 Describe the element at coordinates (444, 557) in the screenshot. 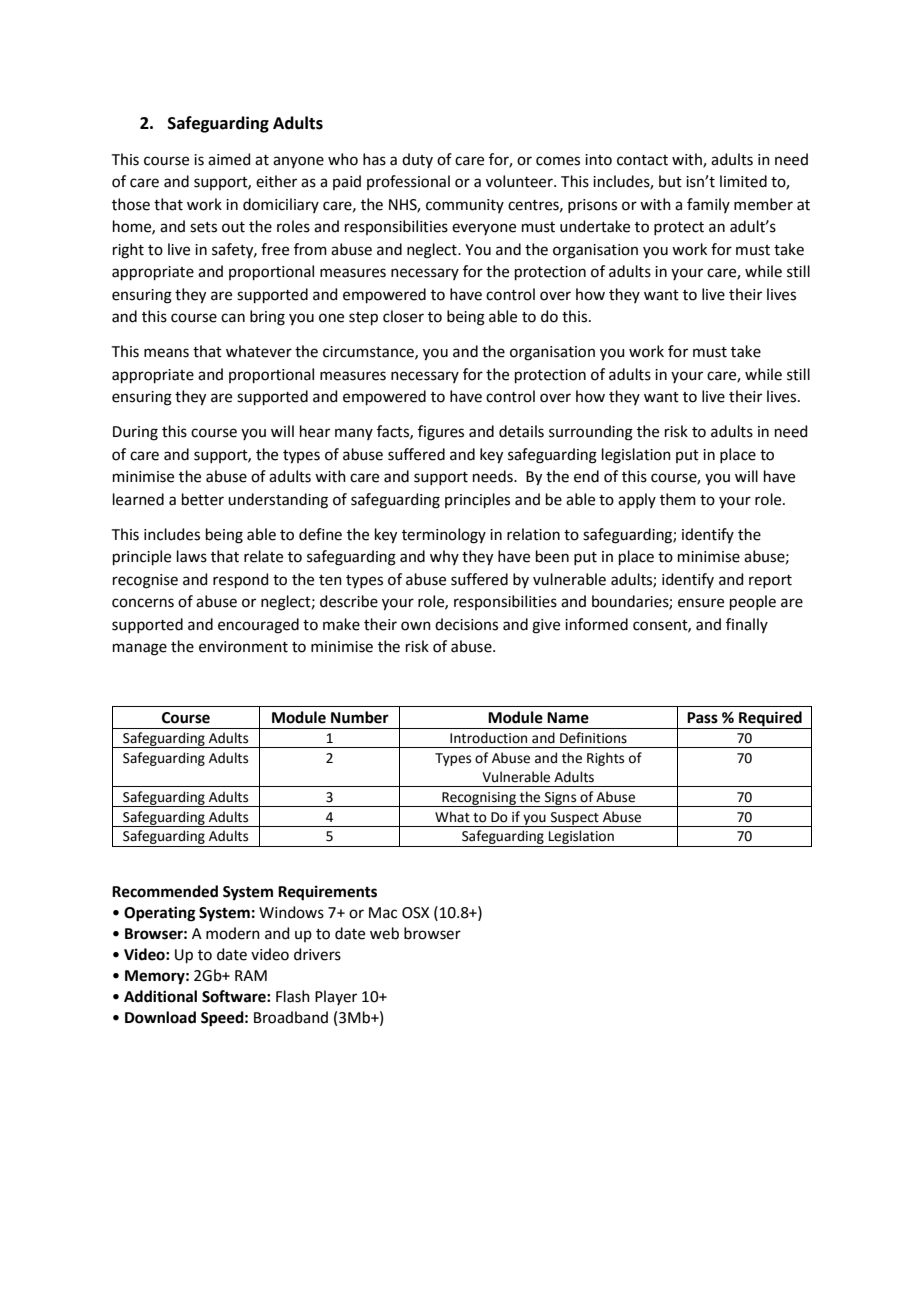

I see `why` at that location.
